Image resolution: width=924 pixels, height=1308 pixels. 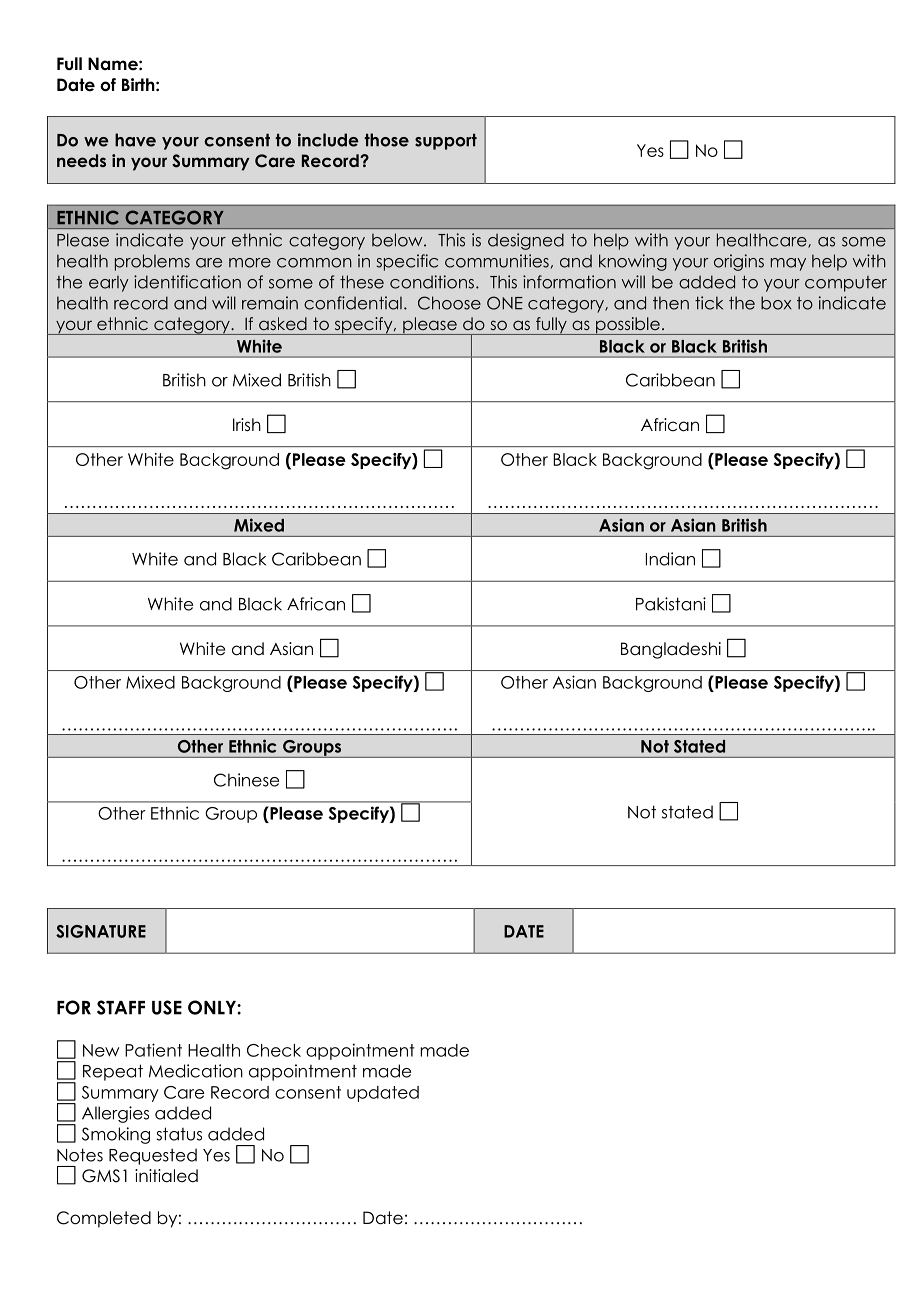 I want to click on Chinese, so click(x=246, y=780).
